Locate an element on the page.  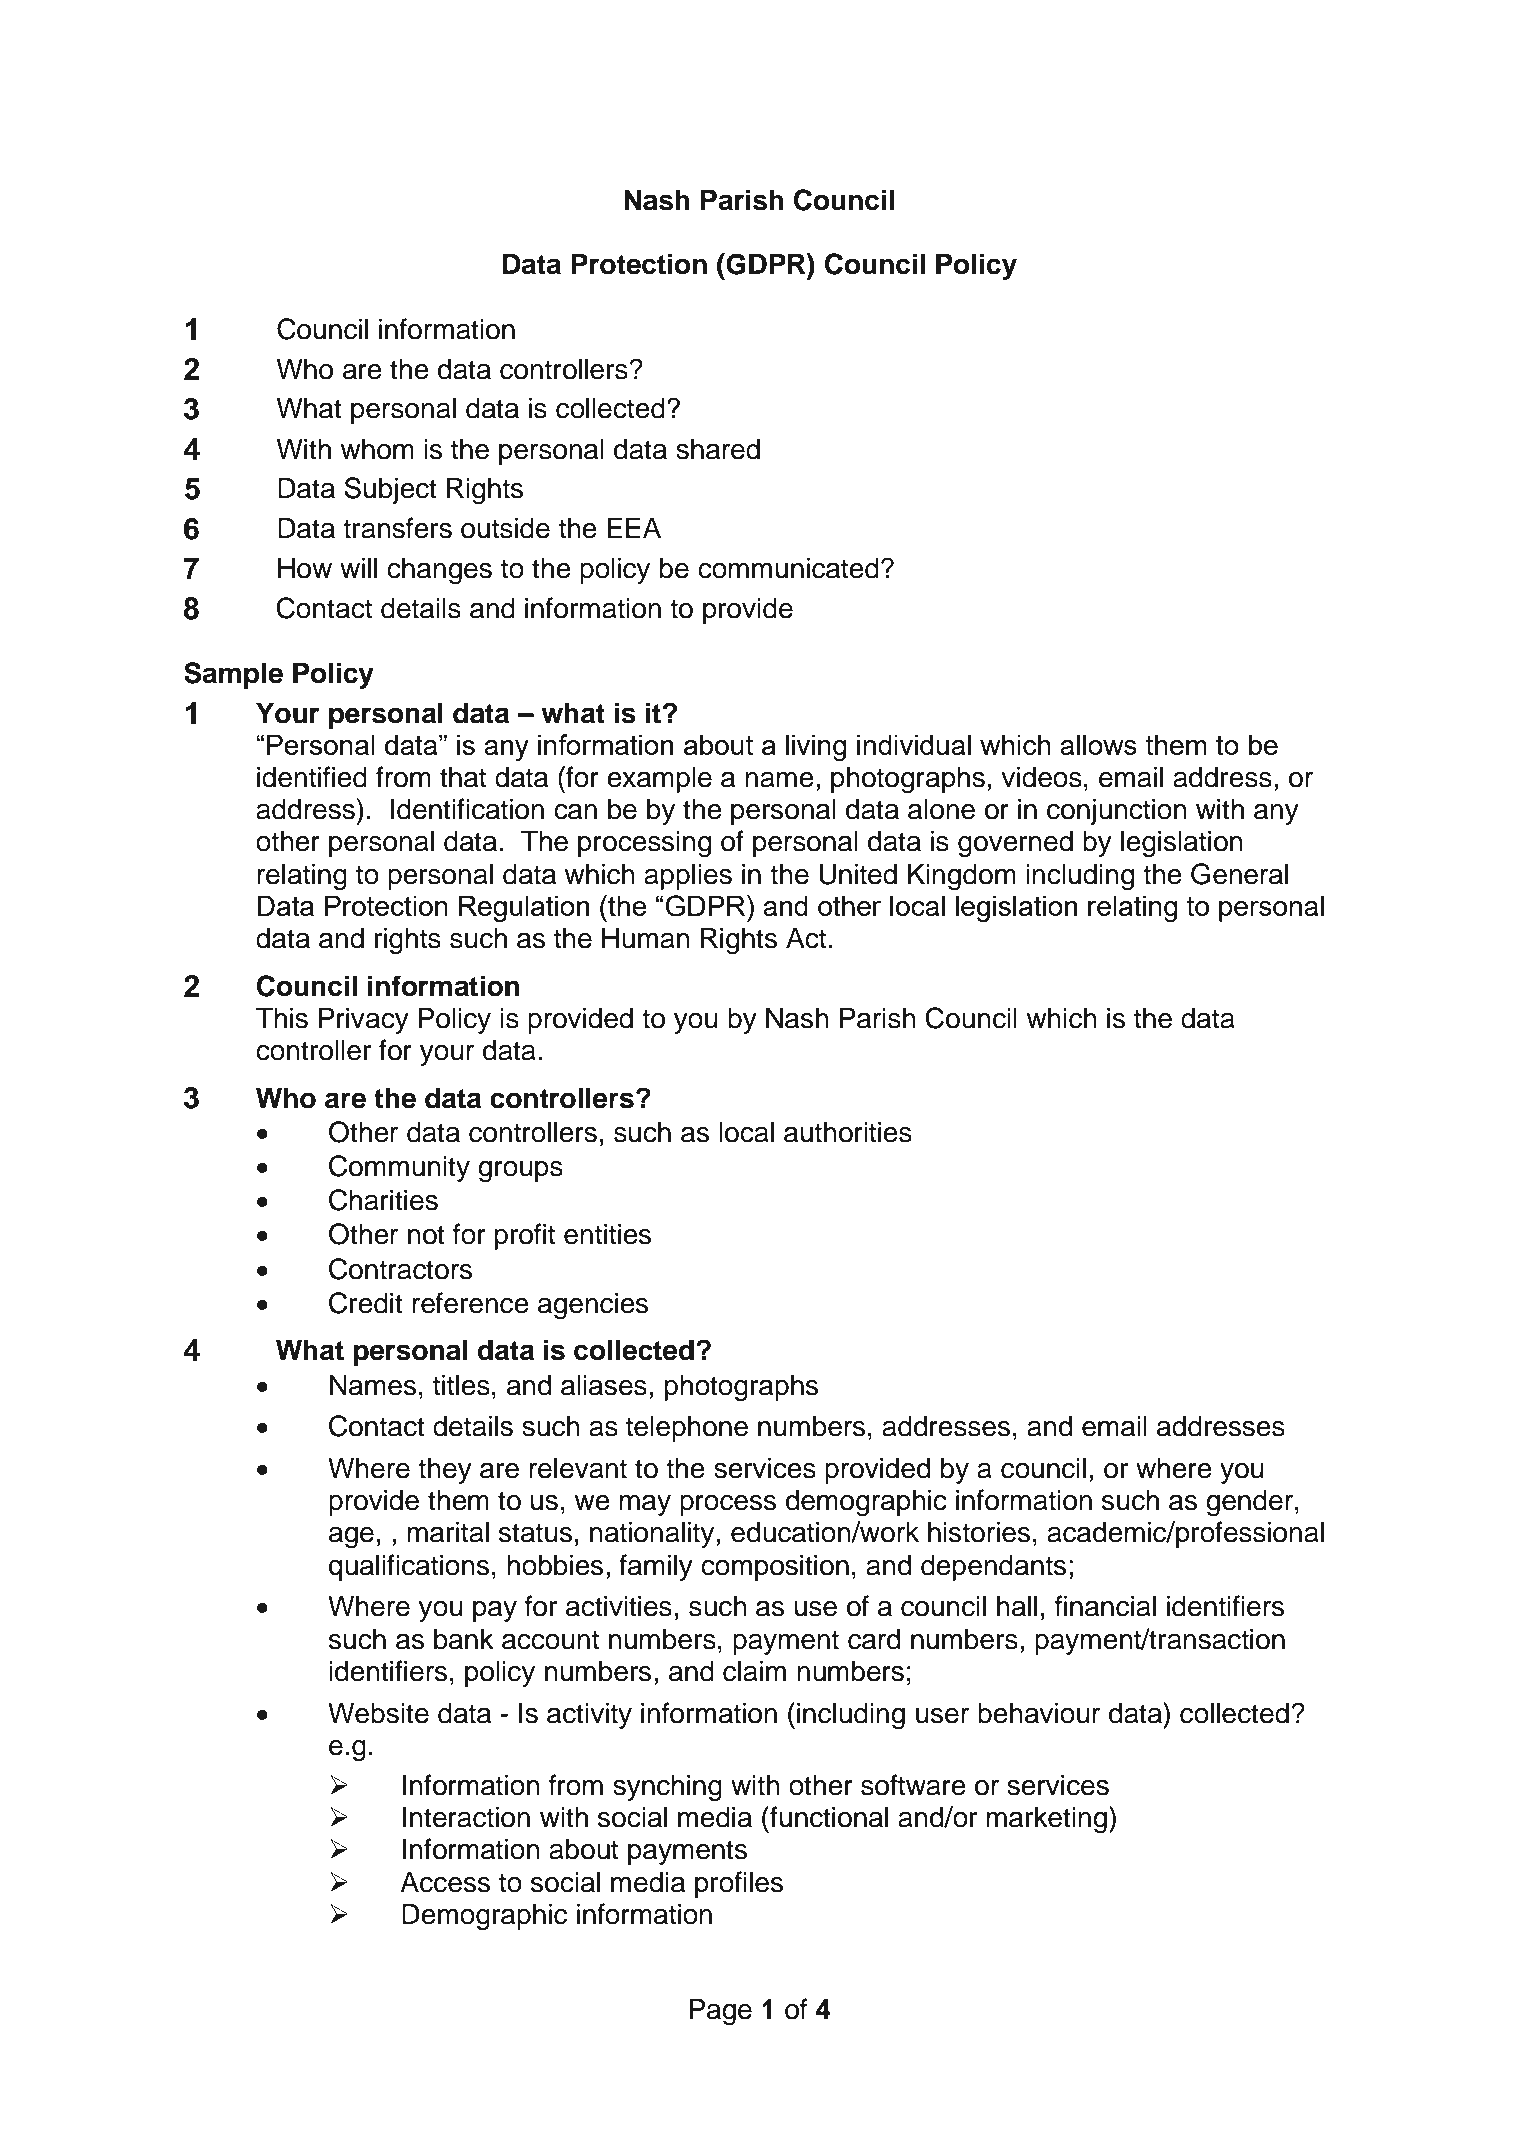
Access is located at coordinates (445, 1882).
